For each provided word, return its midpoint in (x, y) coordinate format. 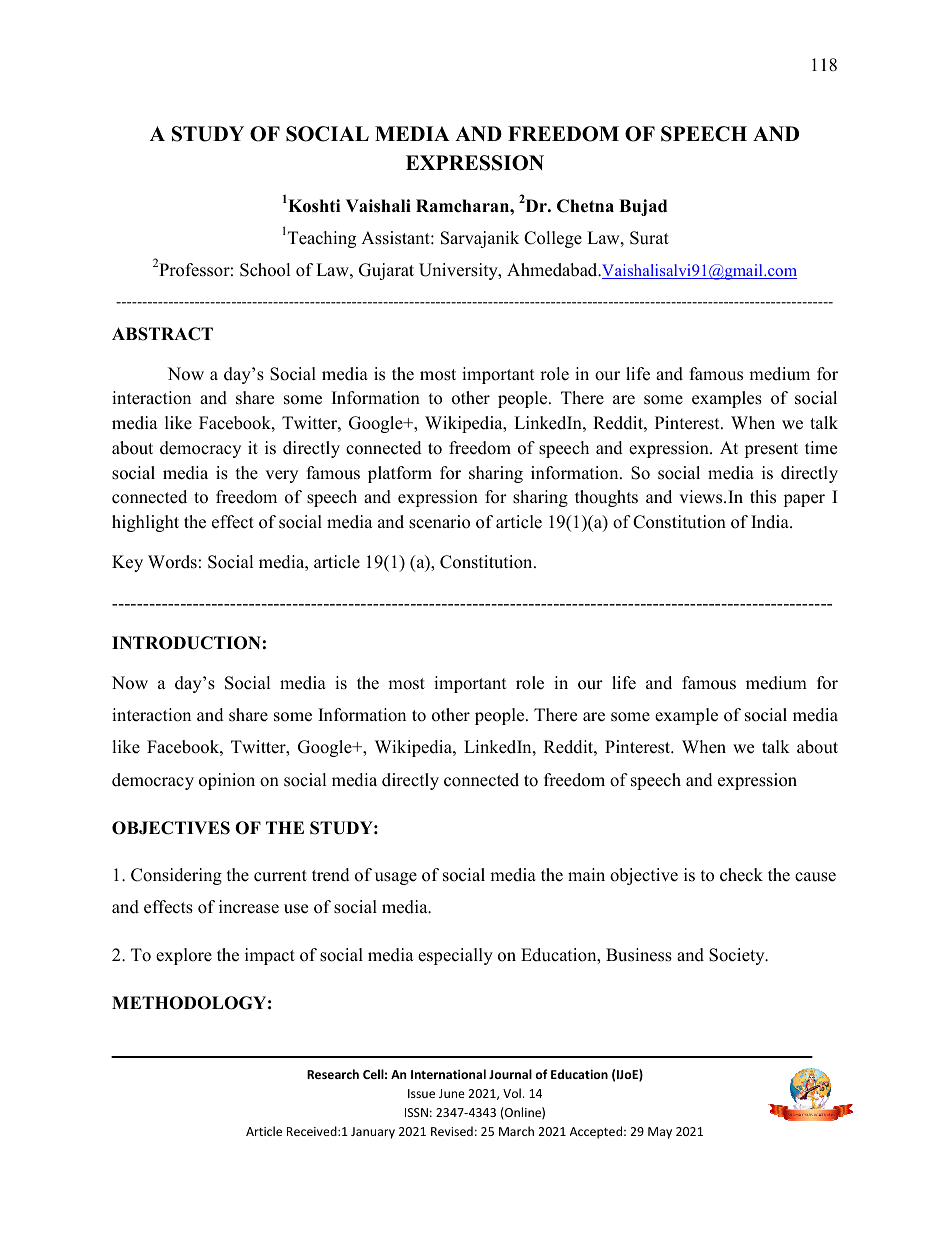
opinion (227, 781)
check (741, 875)
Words (172, 562)
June (452, 1093)
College (553, 239)
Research (333, 1074)
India (771, 522)
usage (396, 878)
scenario (439, 522)
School (265, 270)
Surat (649, 238)
